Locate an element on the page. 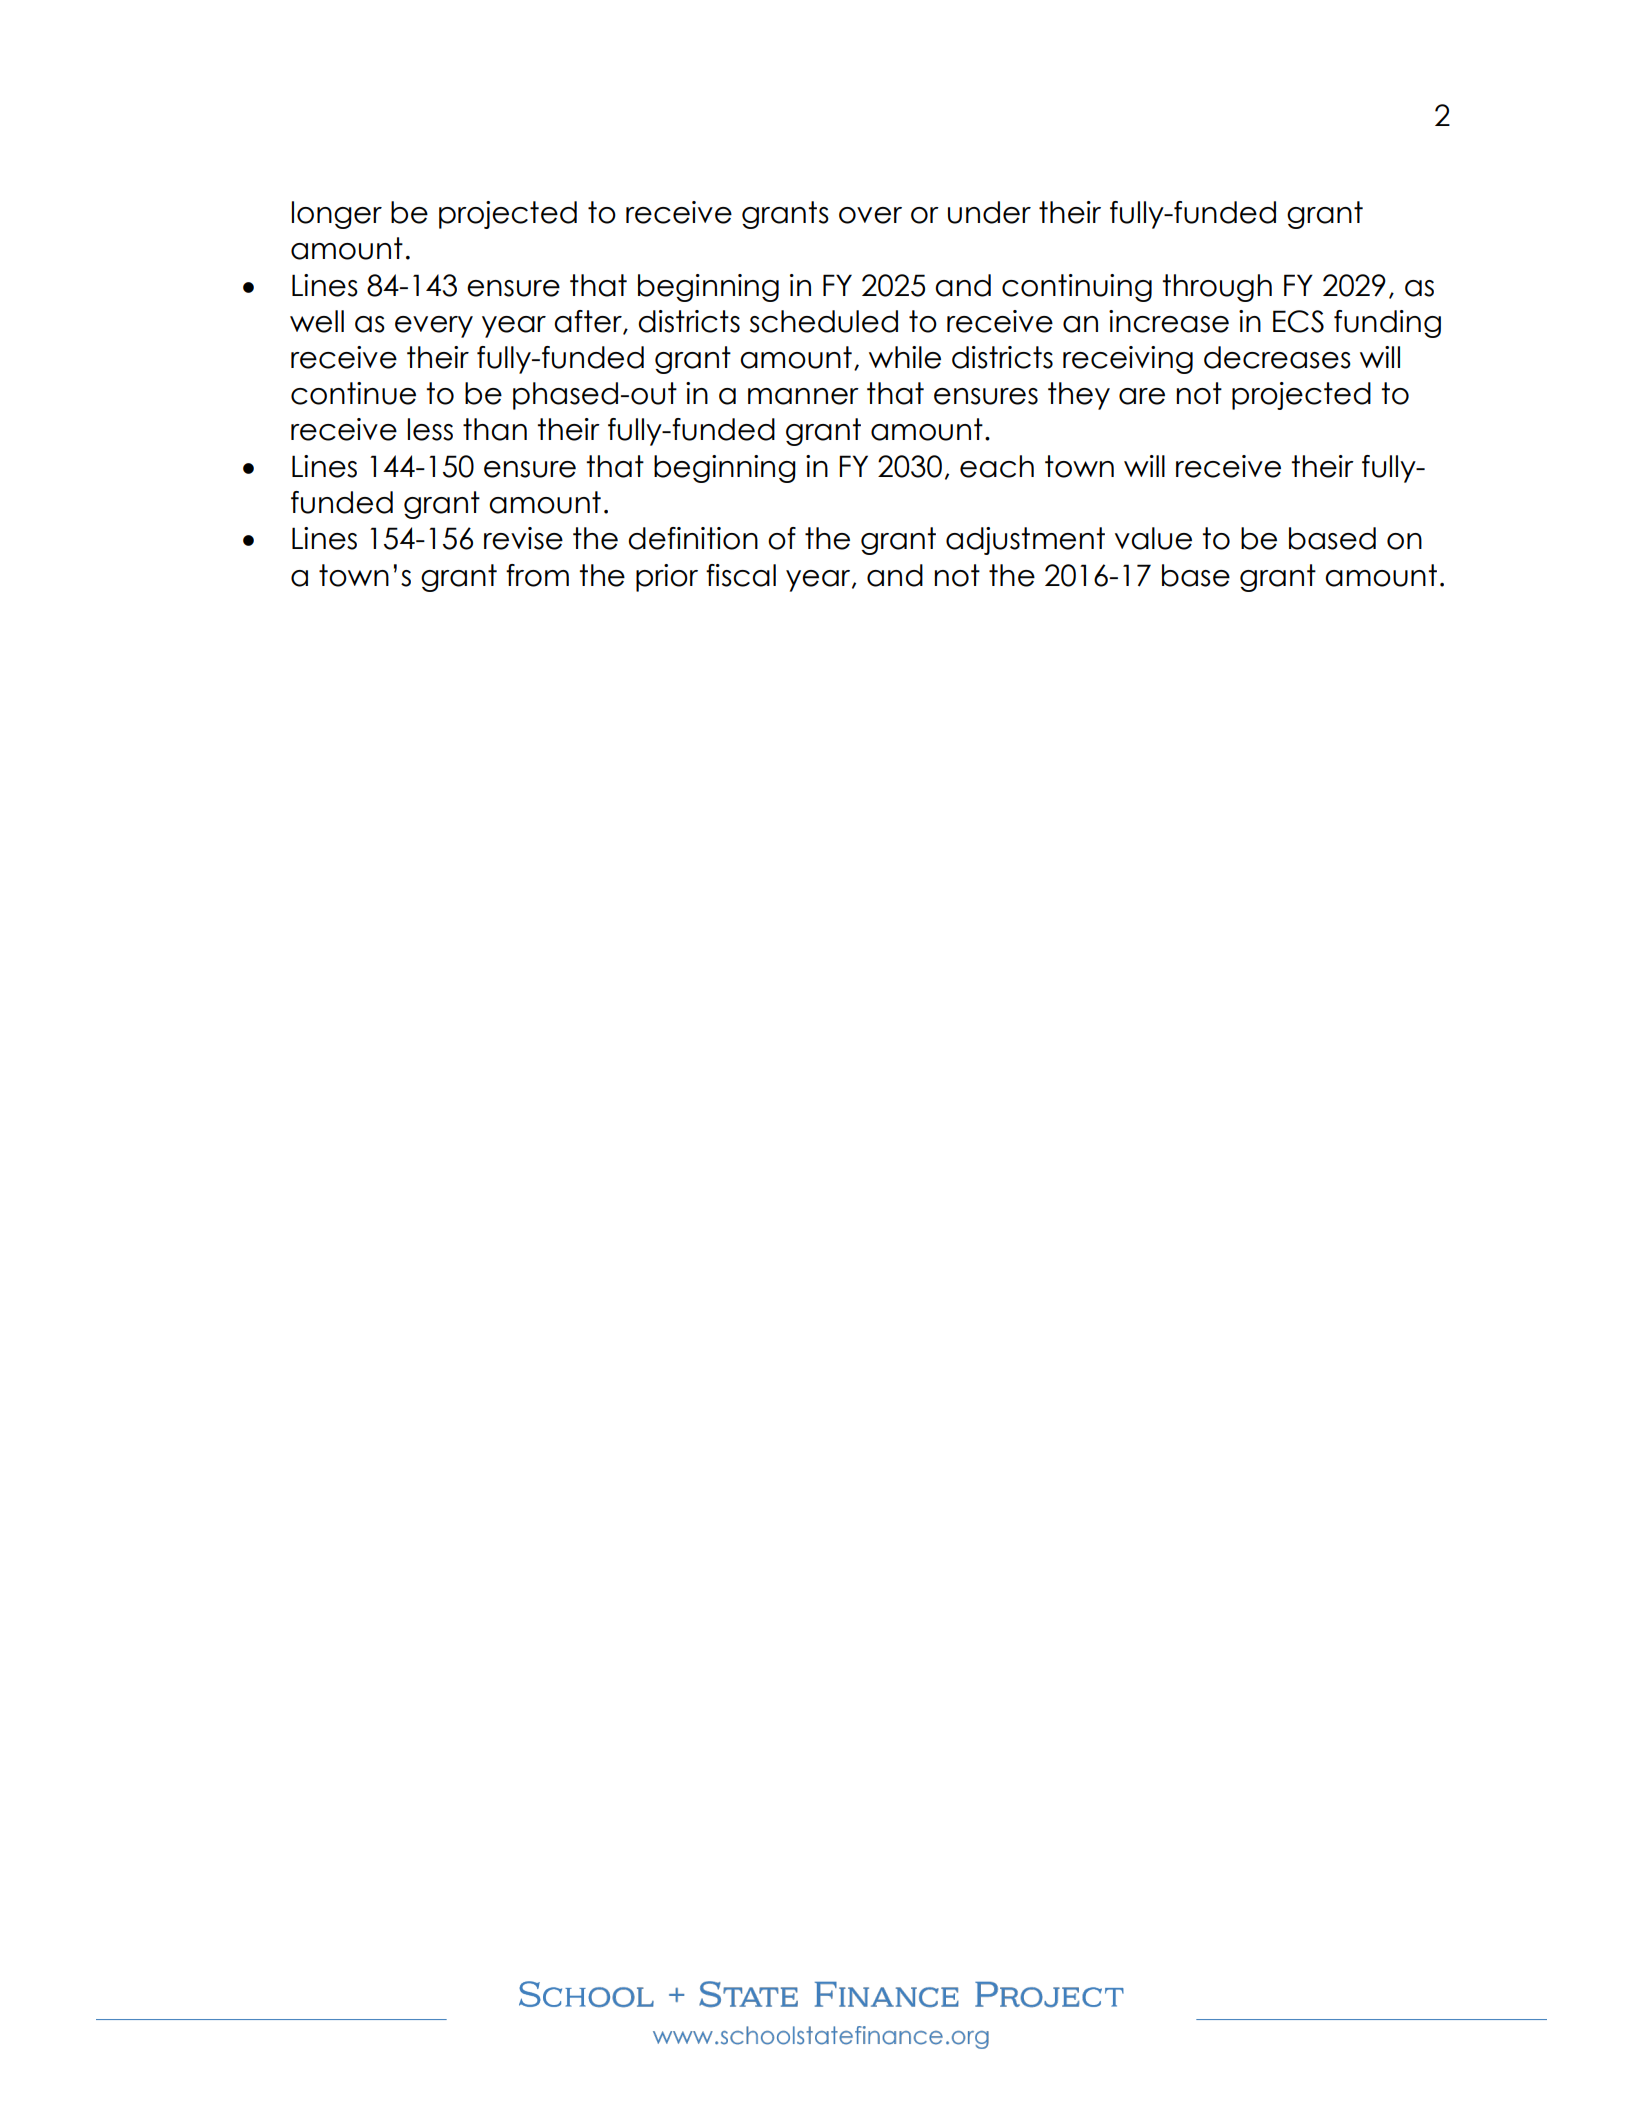  manner is located at coordinates (803, 396).
